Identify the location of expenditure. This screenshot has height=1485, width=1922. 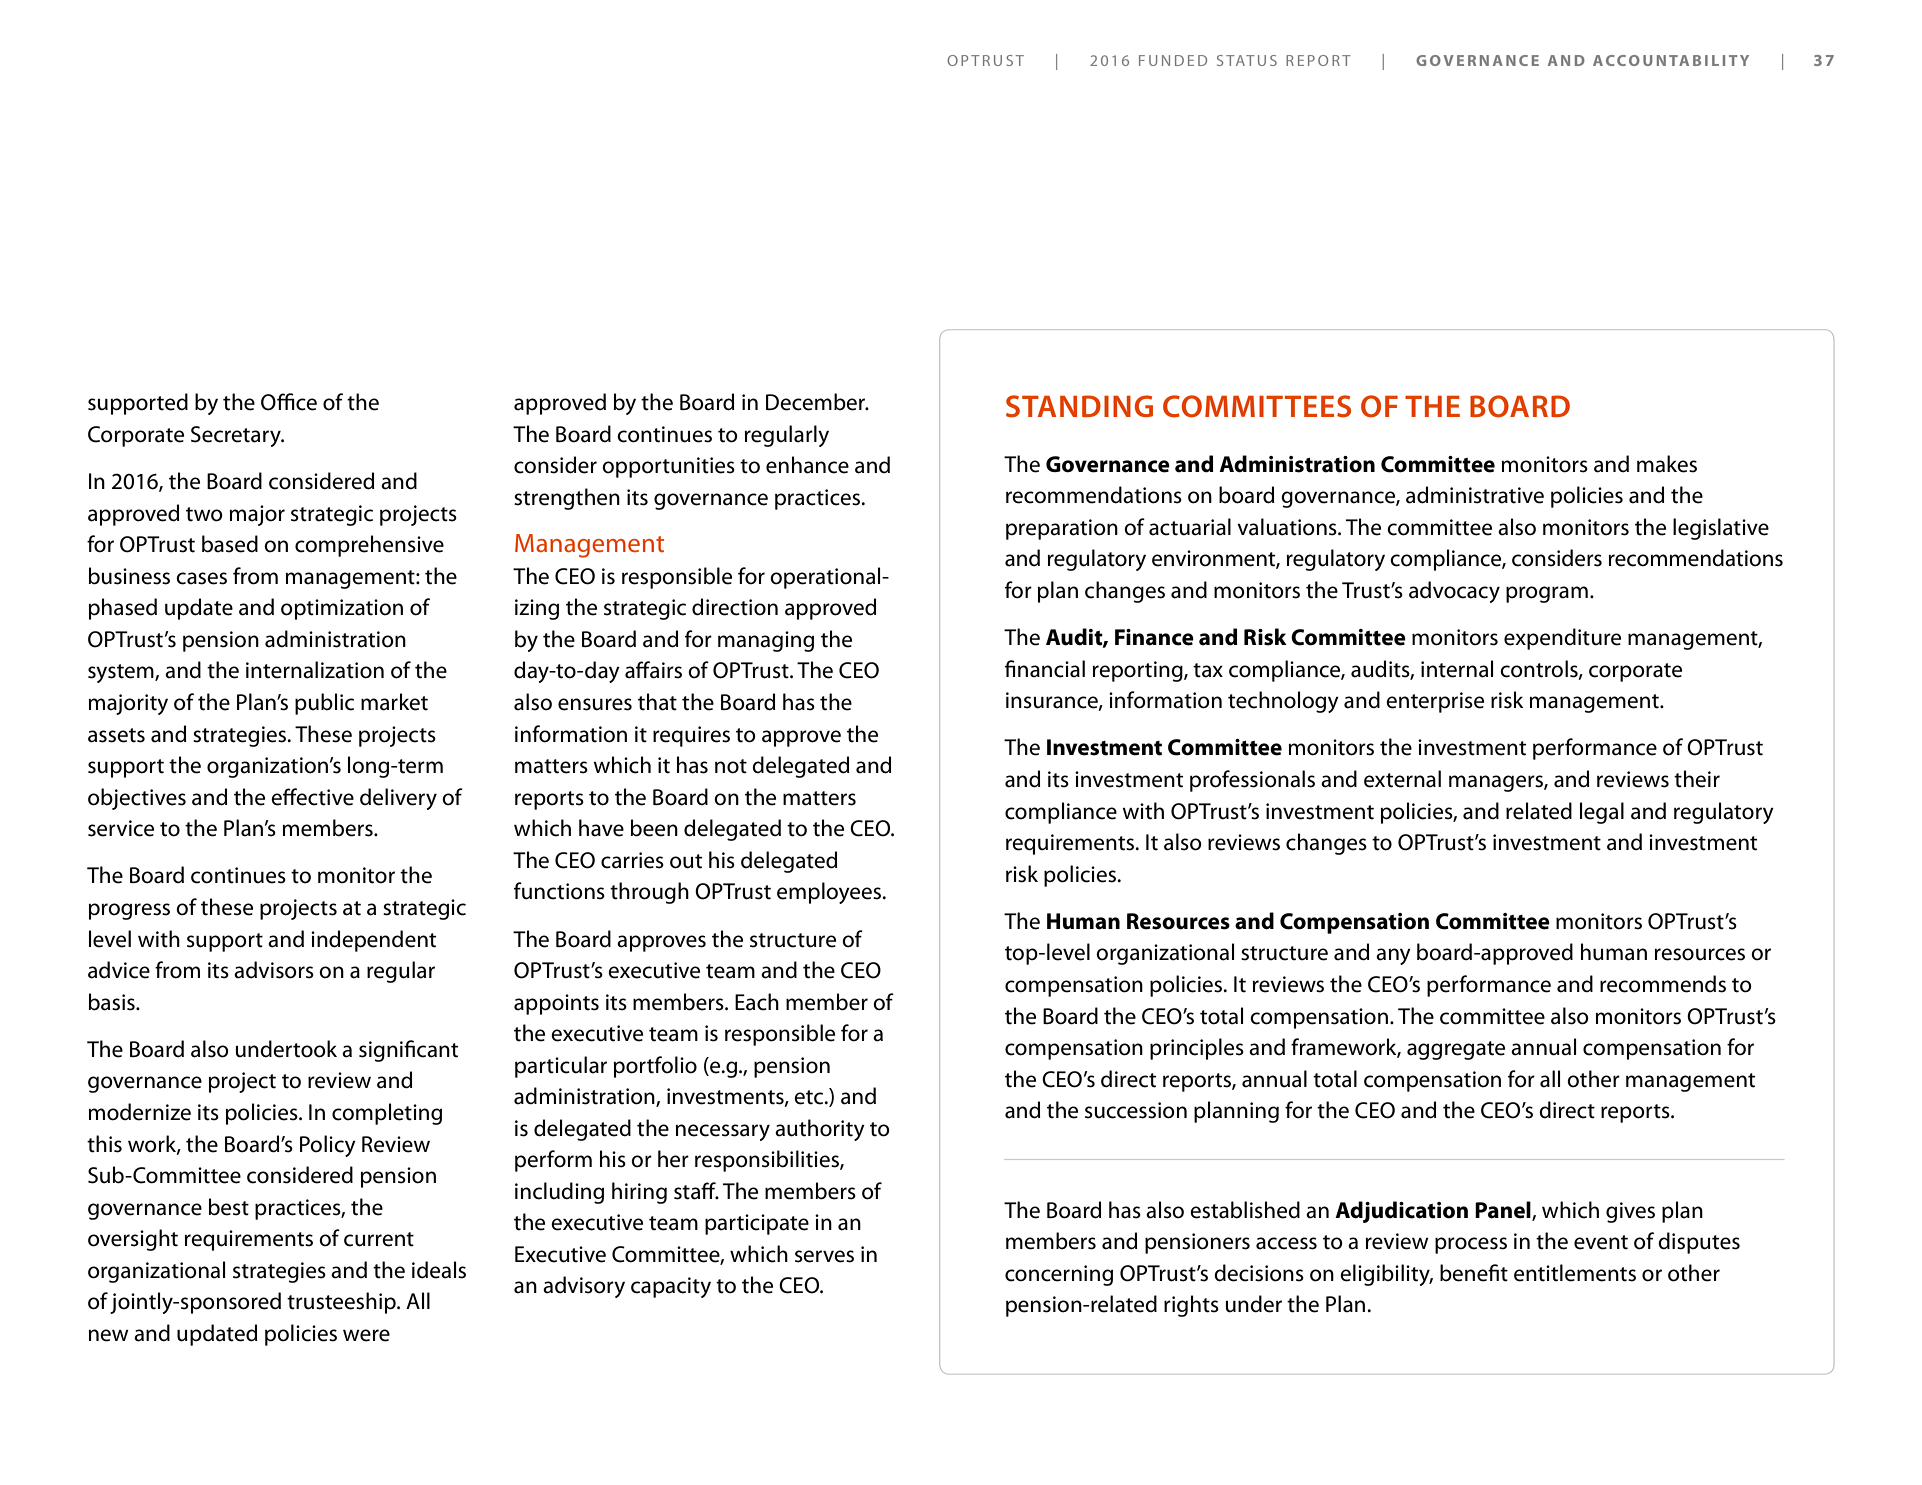
(1562, 639).
